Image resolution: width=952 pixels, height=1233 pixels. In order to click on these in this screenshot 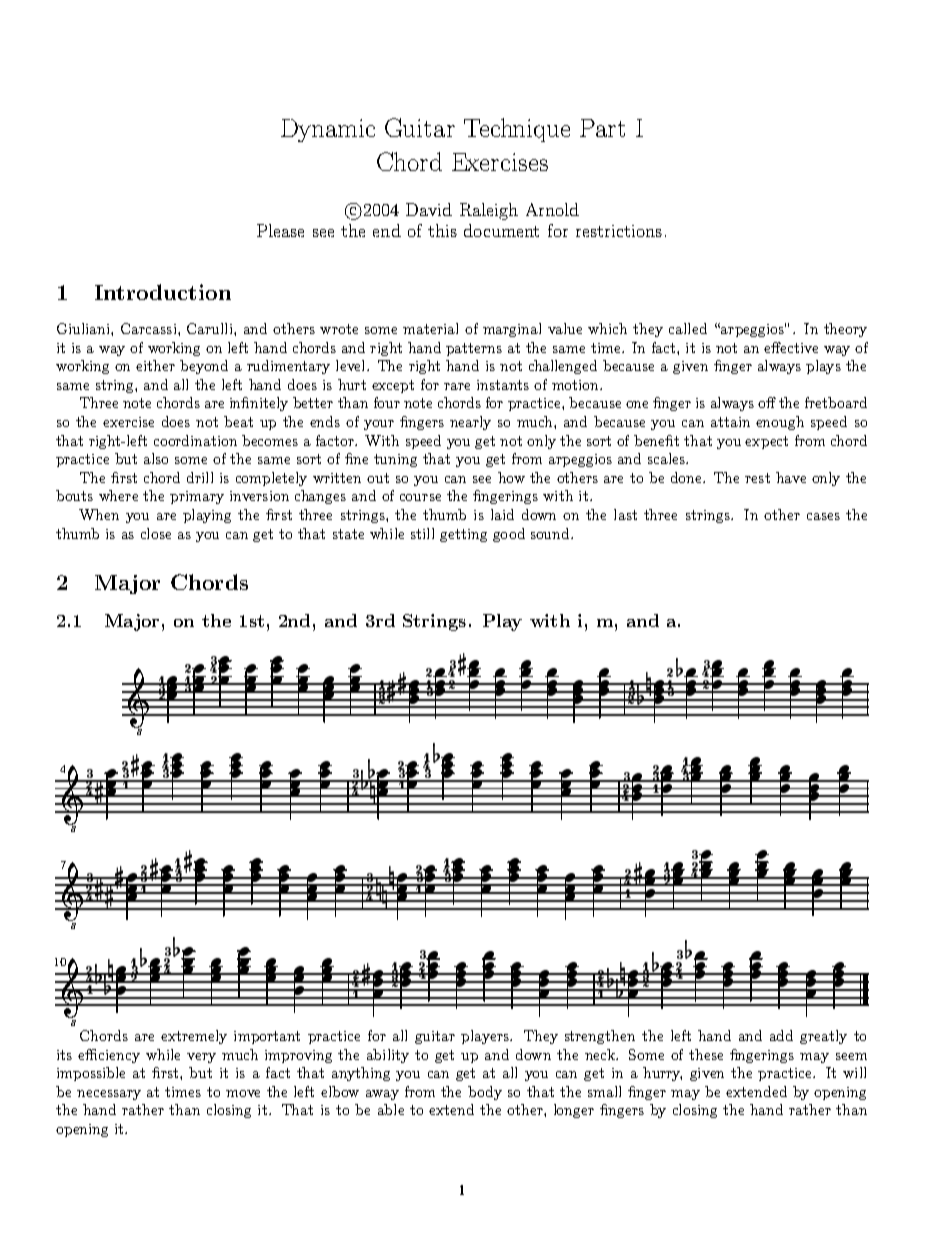, I will do `click(706, 1054)`.
